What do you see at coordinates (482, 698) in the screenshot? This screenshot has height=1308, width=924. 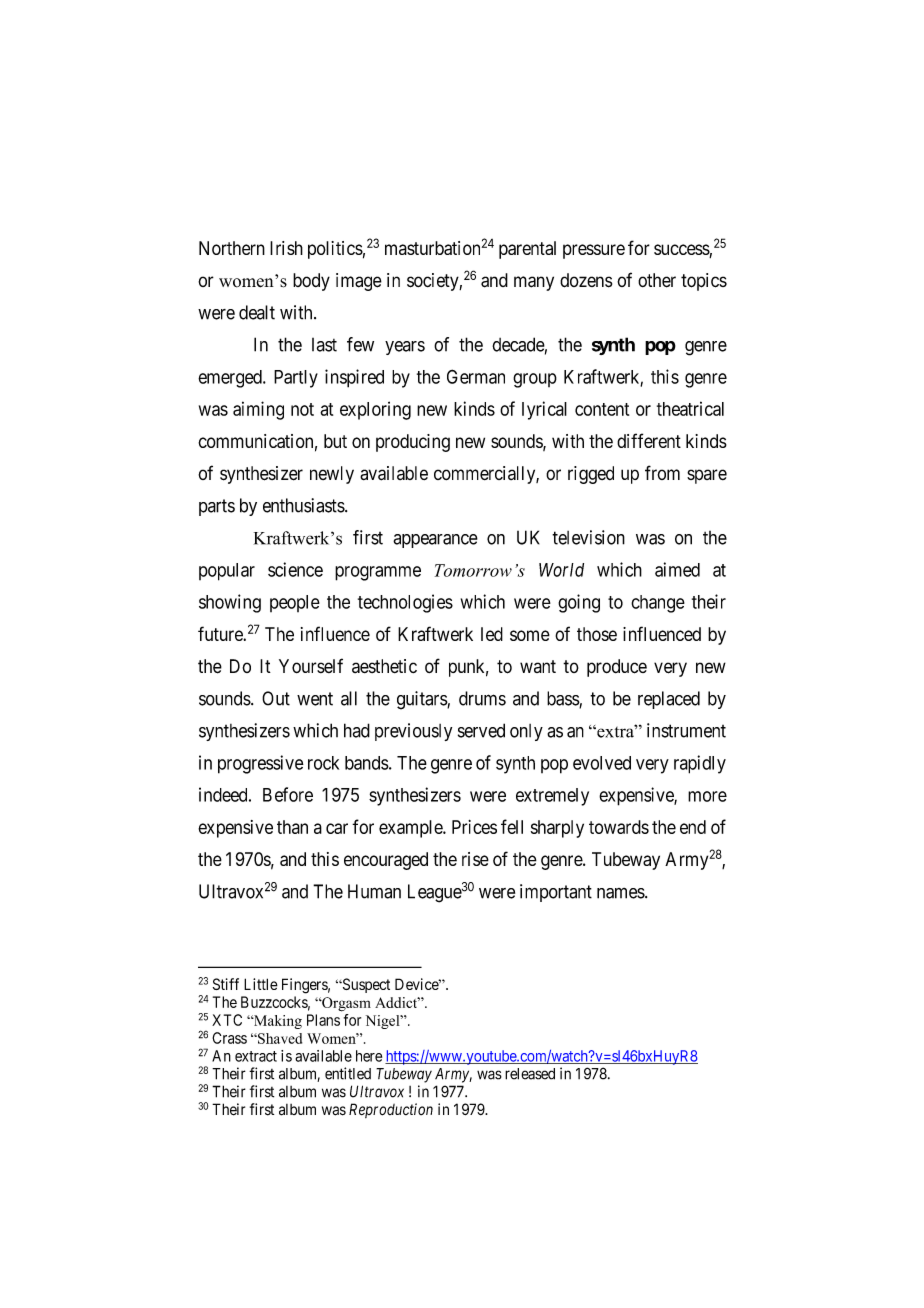 I see `drums` at bounding box center [482, 698].
